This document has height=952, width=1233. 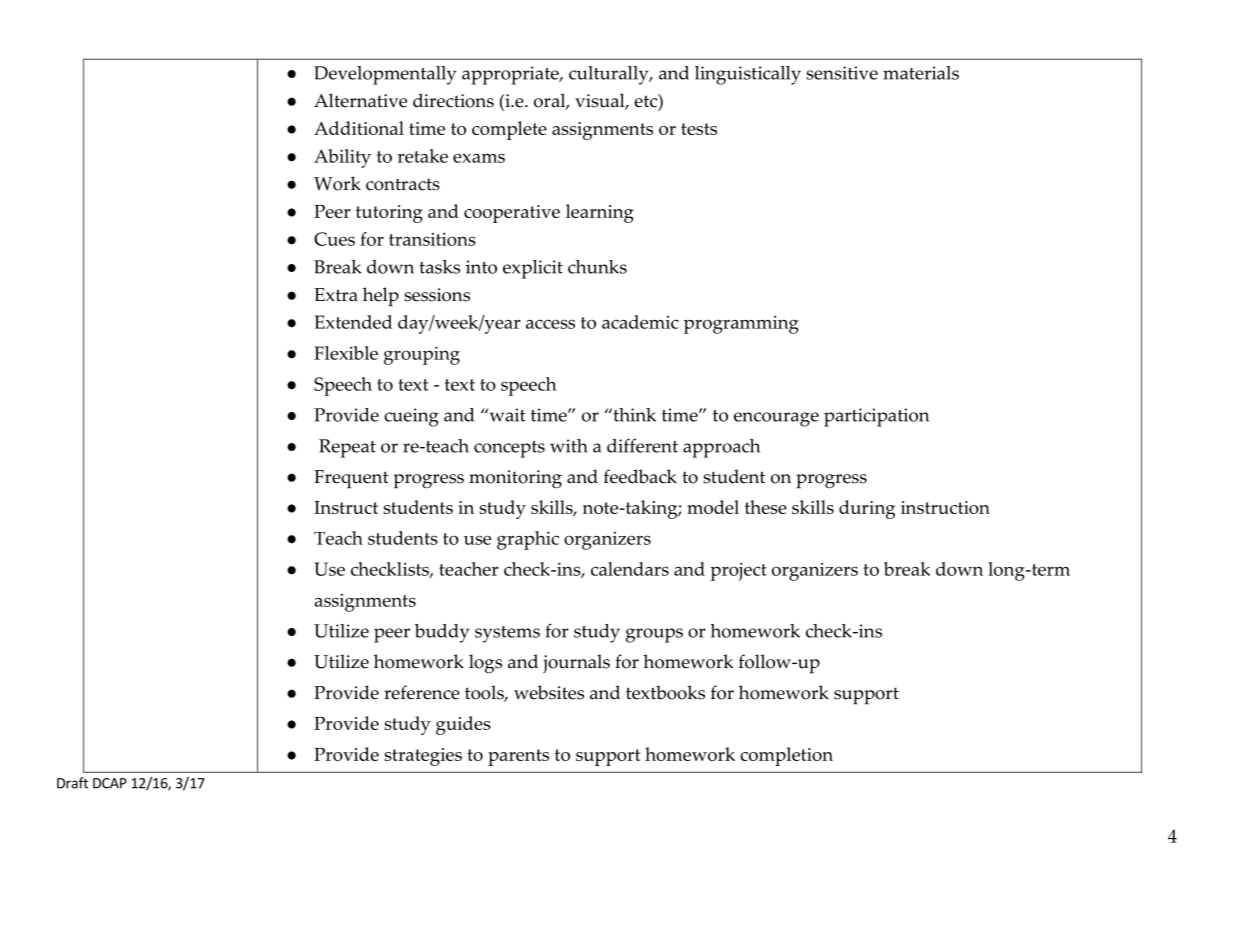 I want to click on project, so click(x=738, y=572).
